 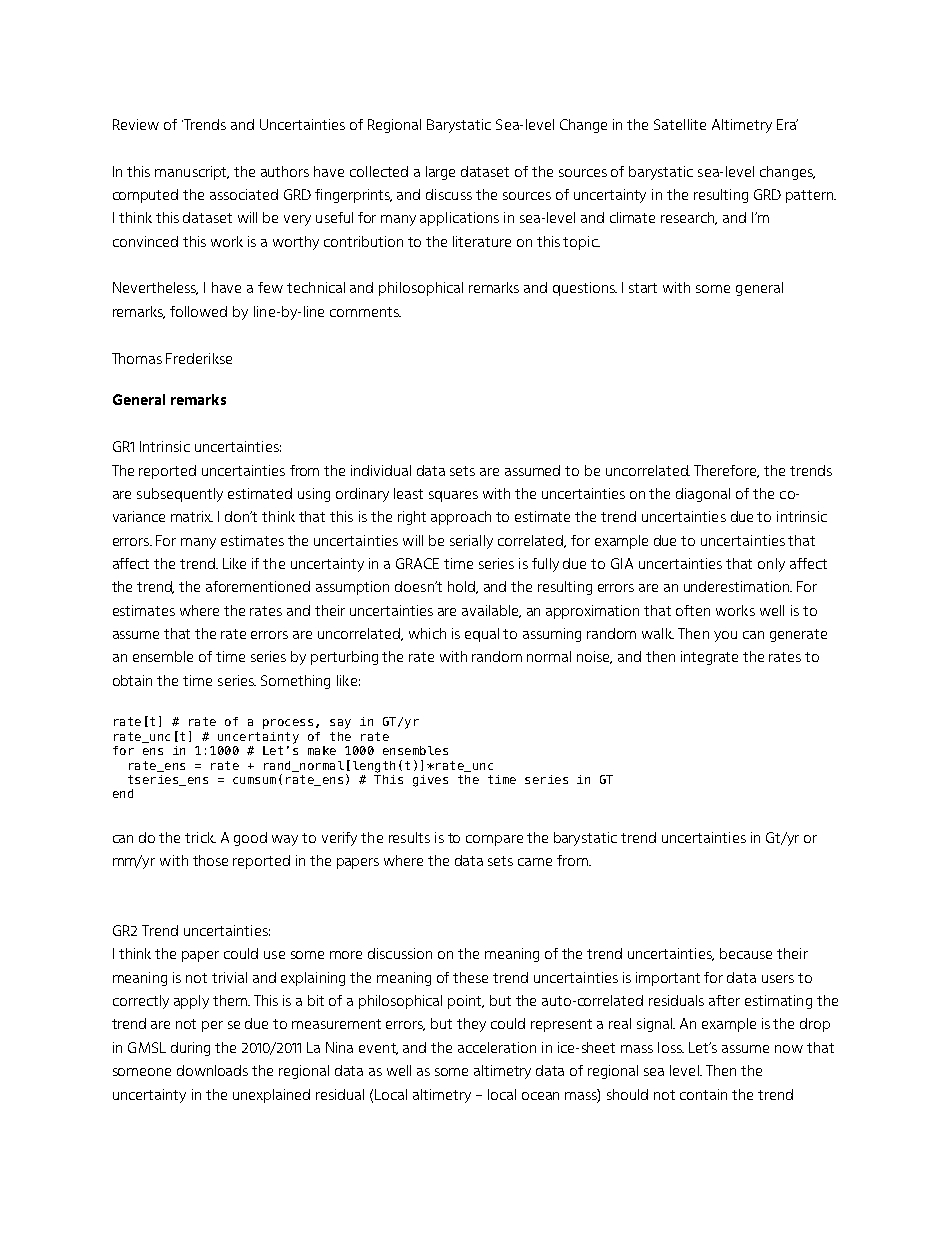 What do you see at coordinates (461, 518) in the document?
I see `approach` at bounding box center [461, 518].
